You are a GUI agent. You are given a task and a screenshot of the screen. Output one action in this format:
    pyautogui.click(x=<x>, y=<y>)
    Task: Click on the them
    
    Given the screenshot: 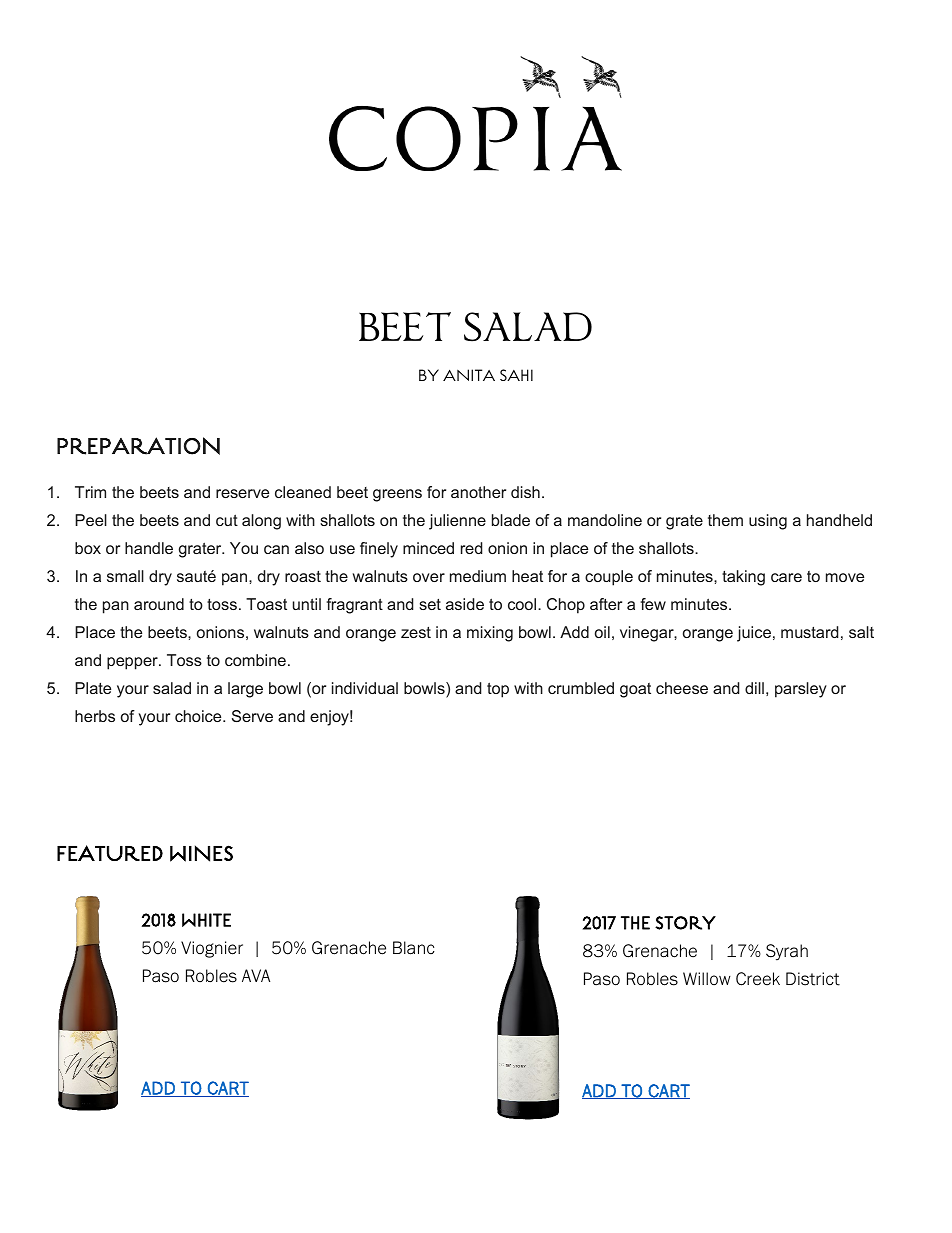 What is the action you would take?
    pyautogui.click(x=725, y=520)
